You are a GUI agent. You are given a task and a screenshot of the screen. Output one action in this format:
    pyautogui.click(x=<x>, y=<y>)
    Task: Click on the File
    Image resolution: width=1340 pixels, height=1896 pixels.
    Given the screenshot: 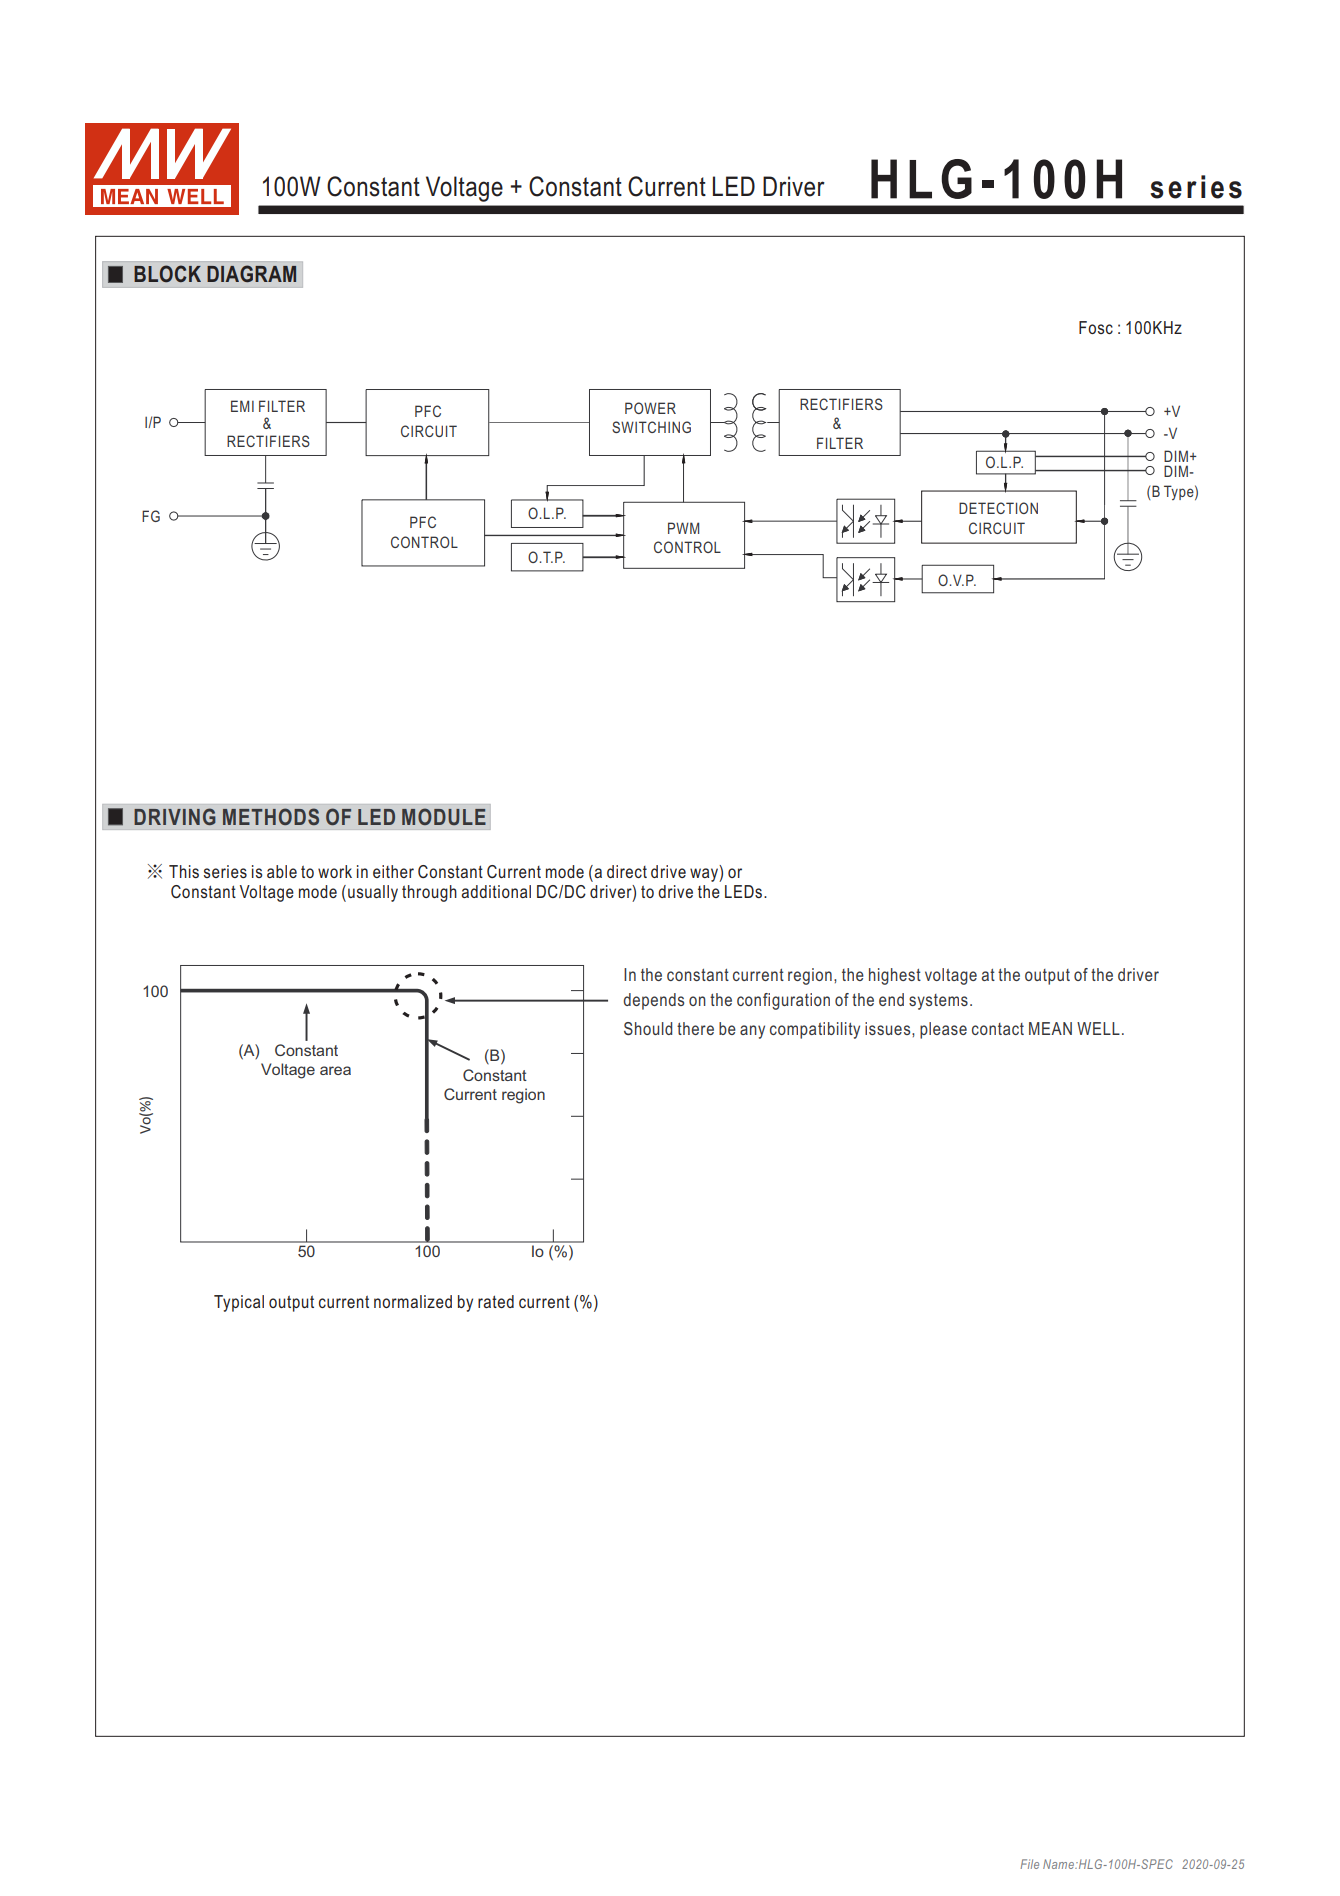 What is the action you would take?
    pyautogui.click(x=1029, y=1864)
